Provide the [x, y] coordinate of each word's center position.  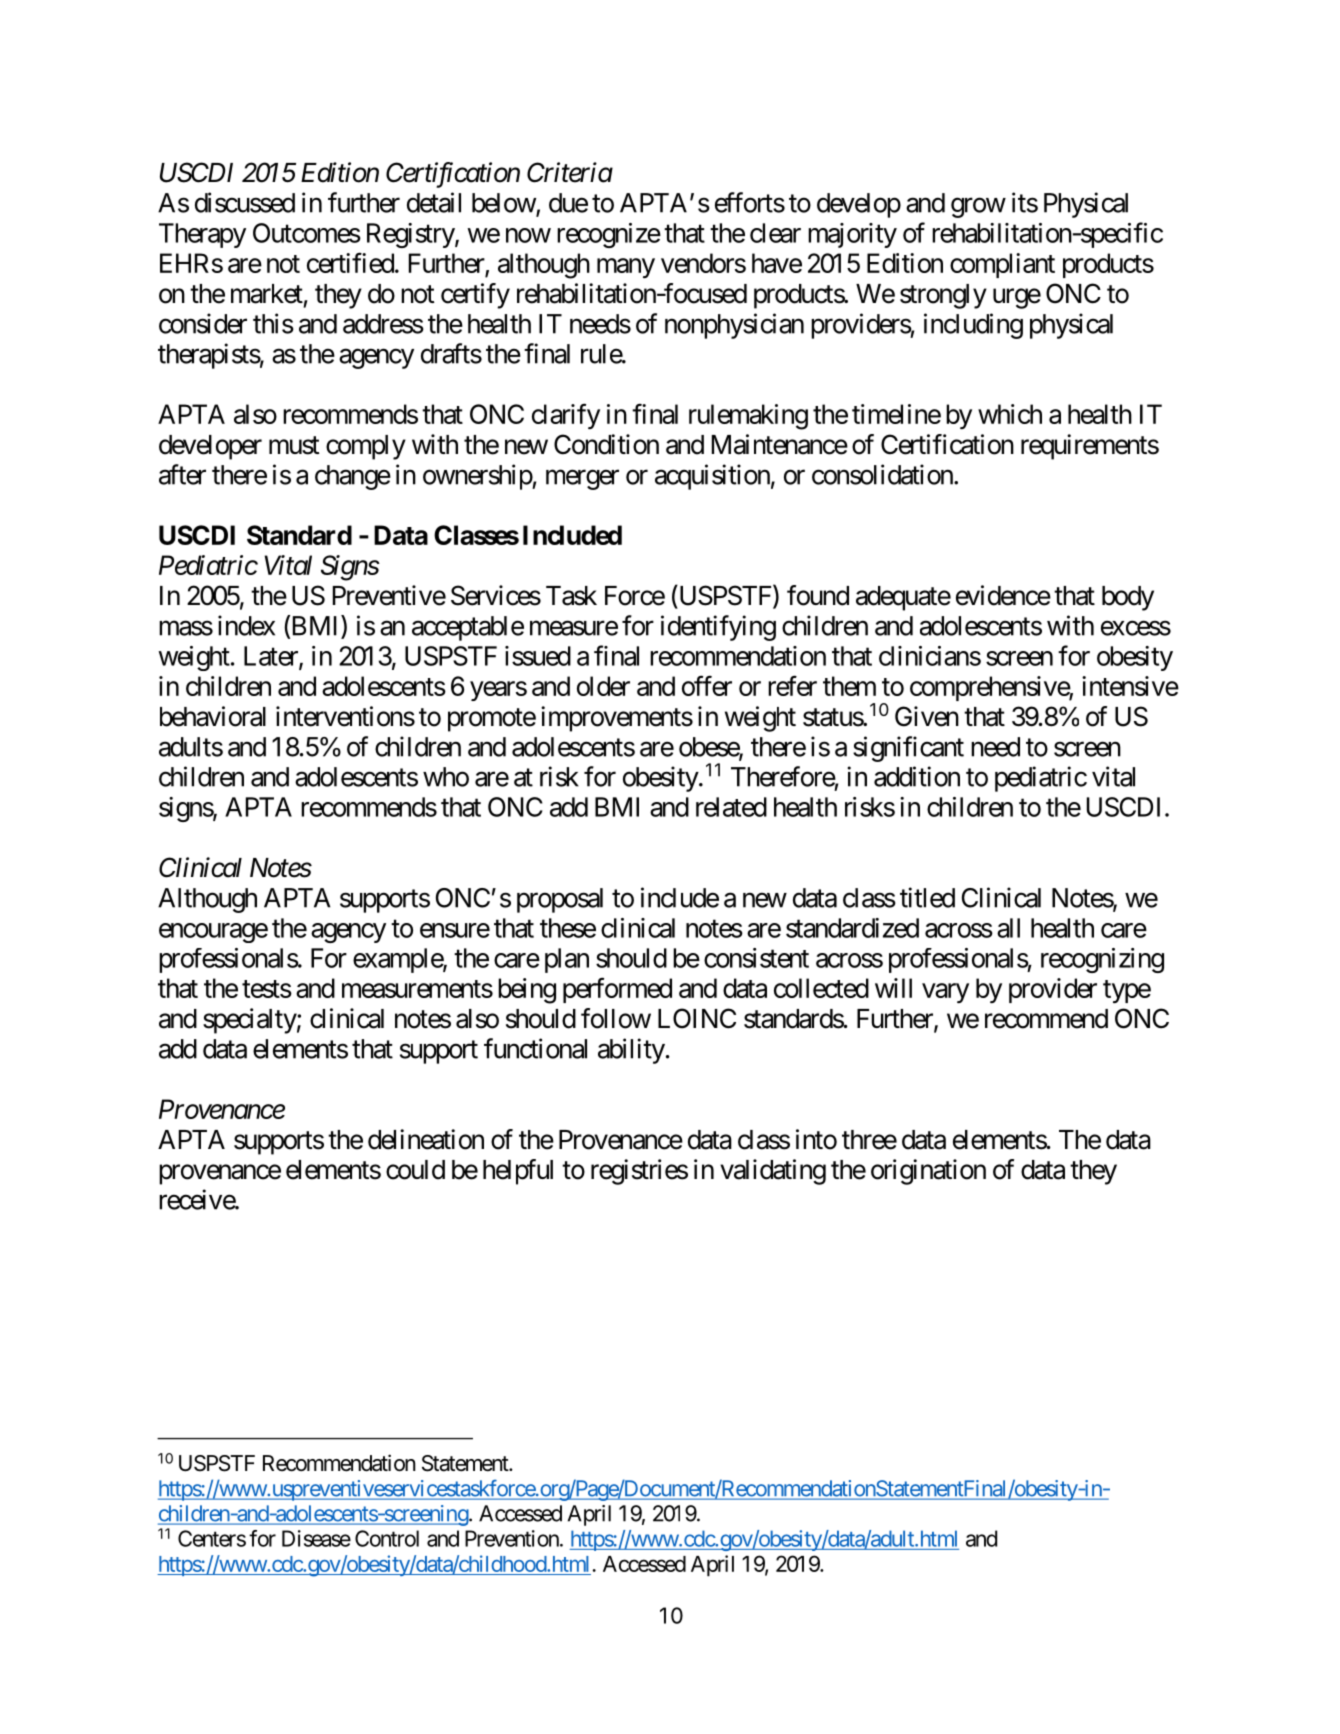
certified [350, 262]
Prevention [513, 1538]
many [626, 268]
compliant [1002, 265]
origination [928, 1172]
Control [387, 1538]
